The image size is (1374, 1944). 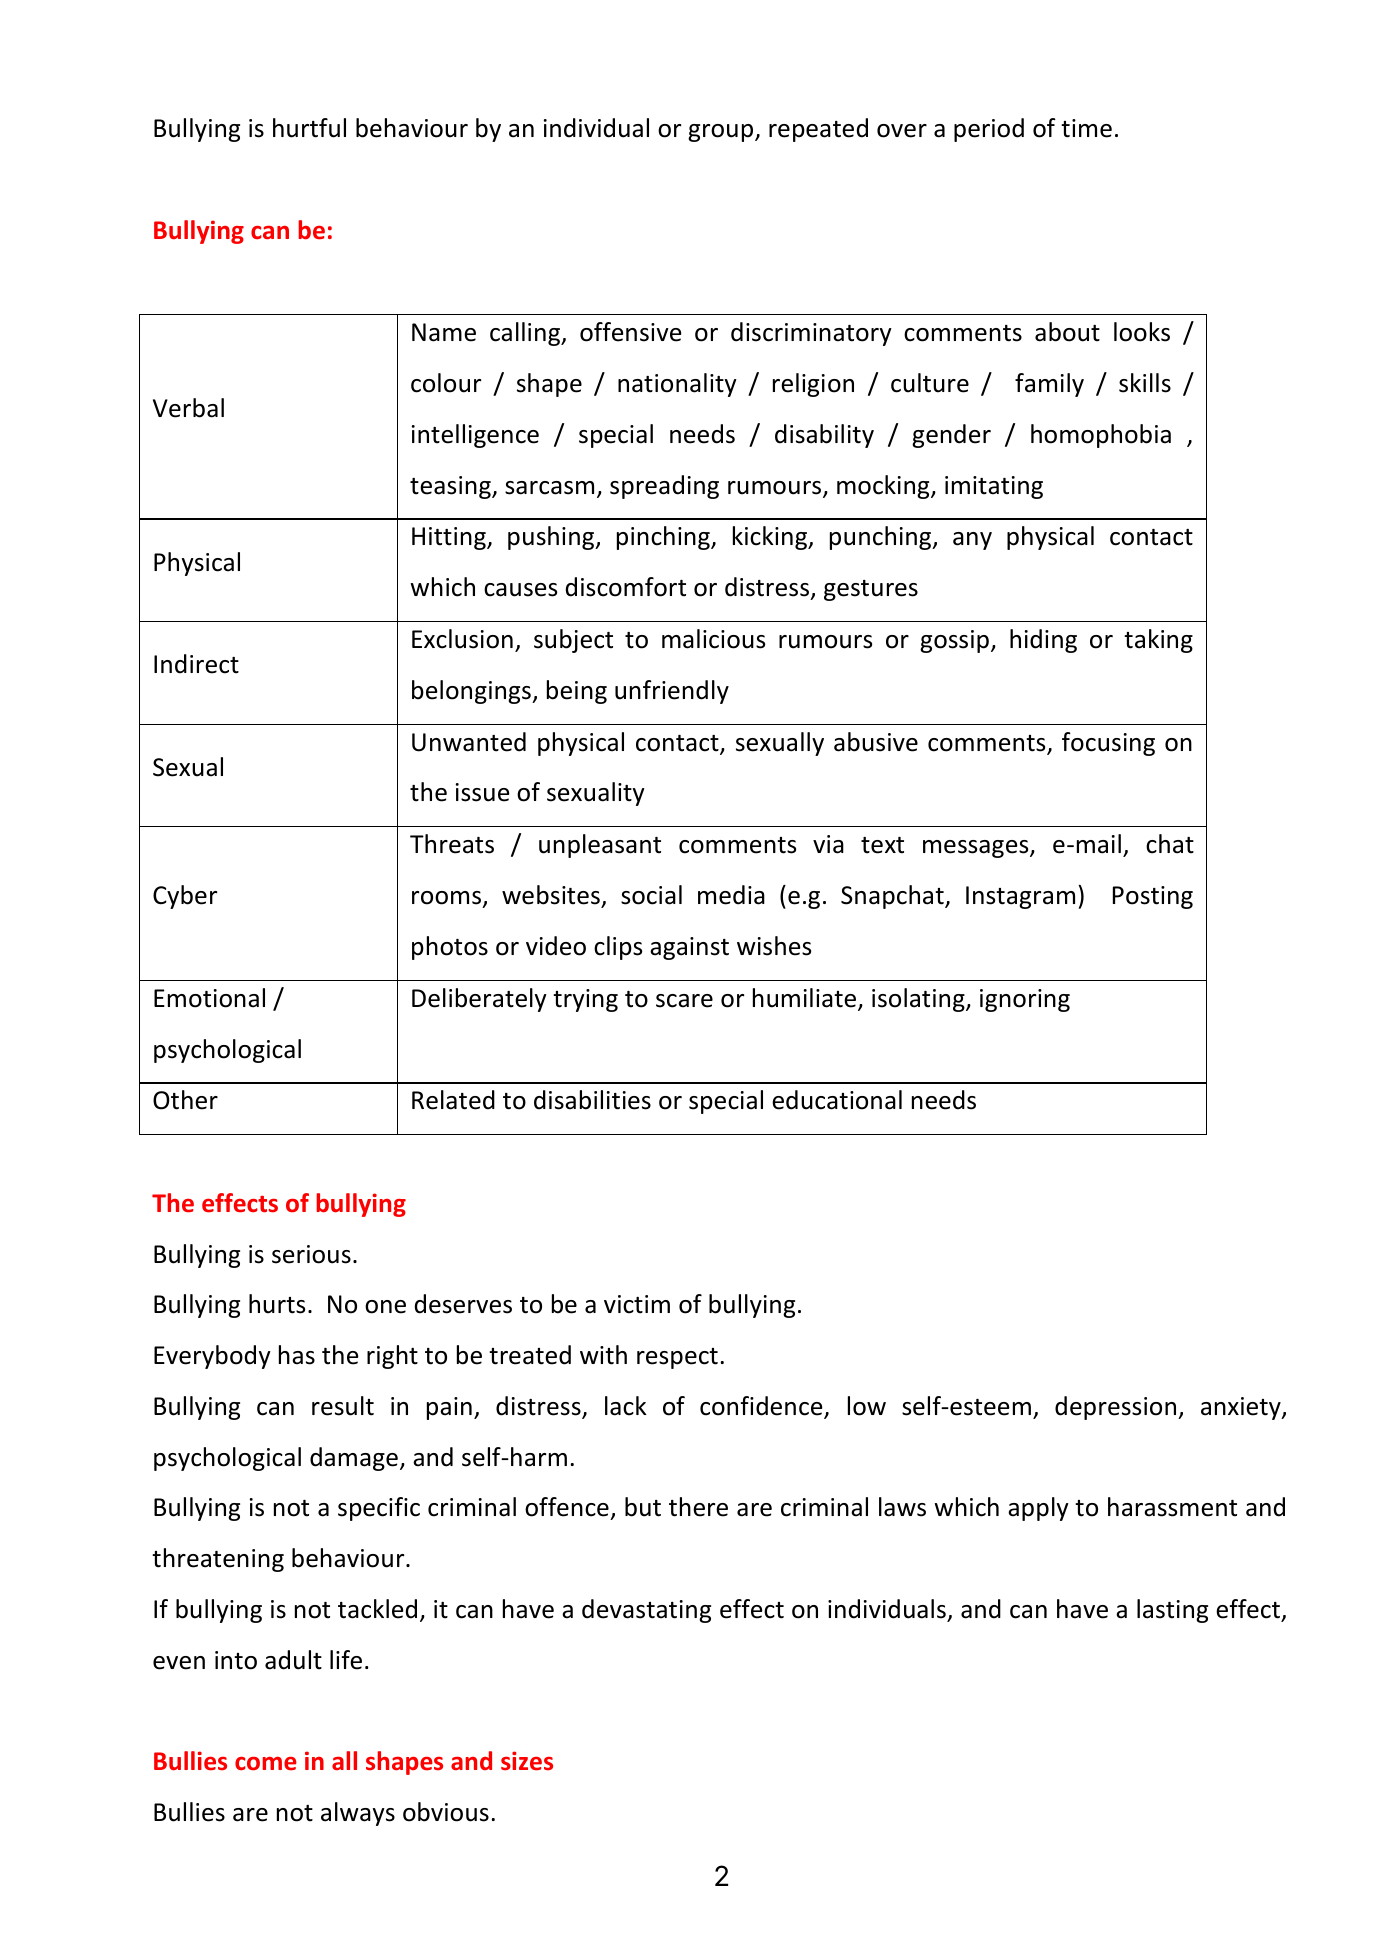 I want to click on lasting, so click(x=1172, y=1611).
